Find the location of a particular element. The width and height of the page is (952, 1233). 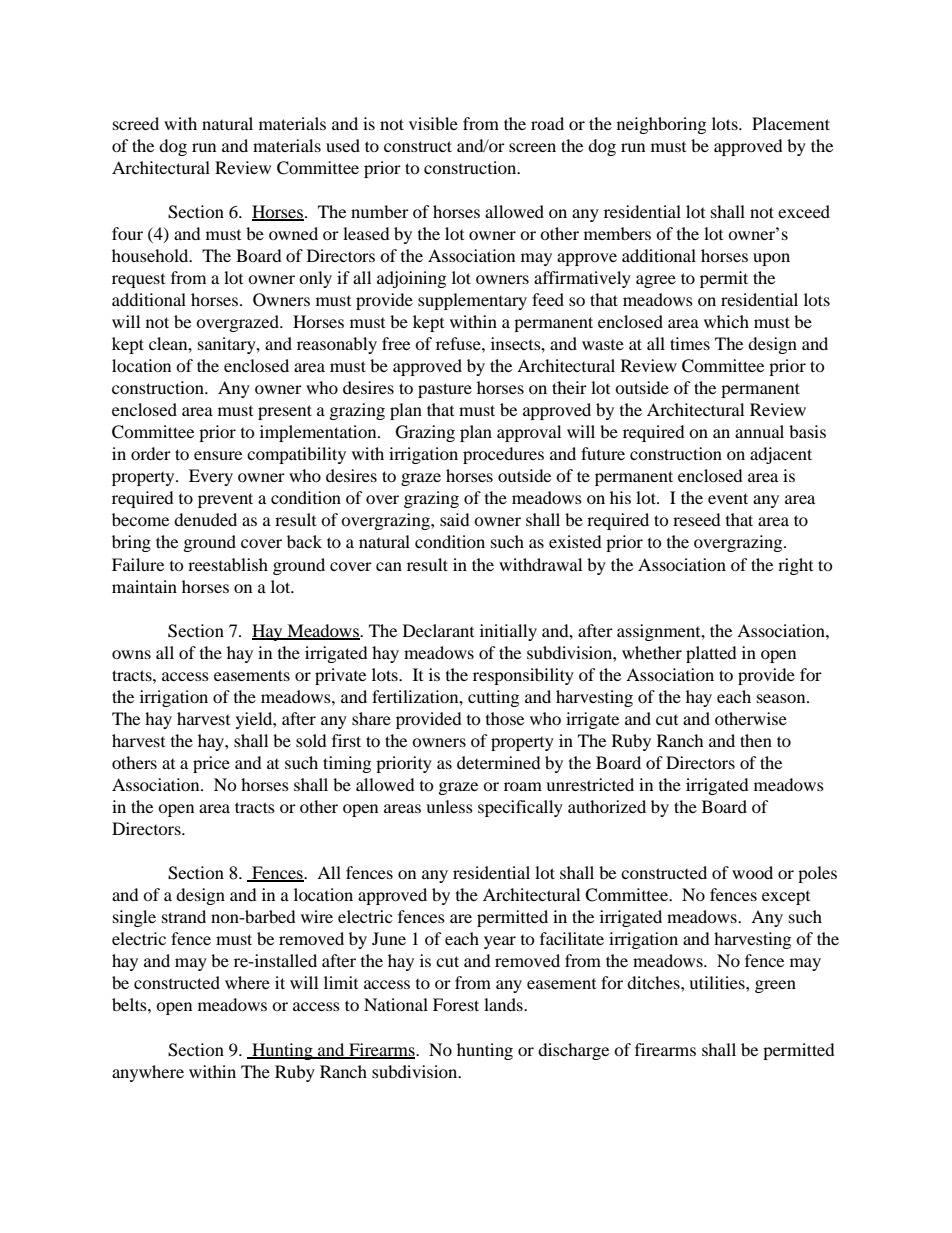

unless is located at coordinates (449, 806).
